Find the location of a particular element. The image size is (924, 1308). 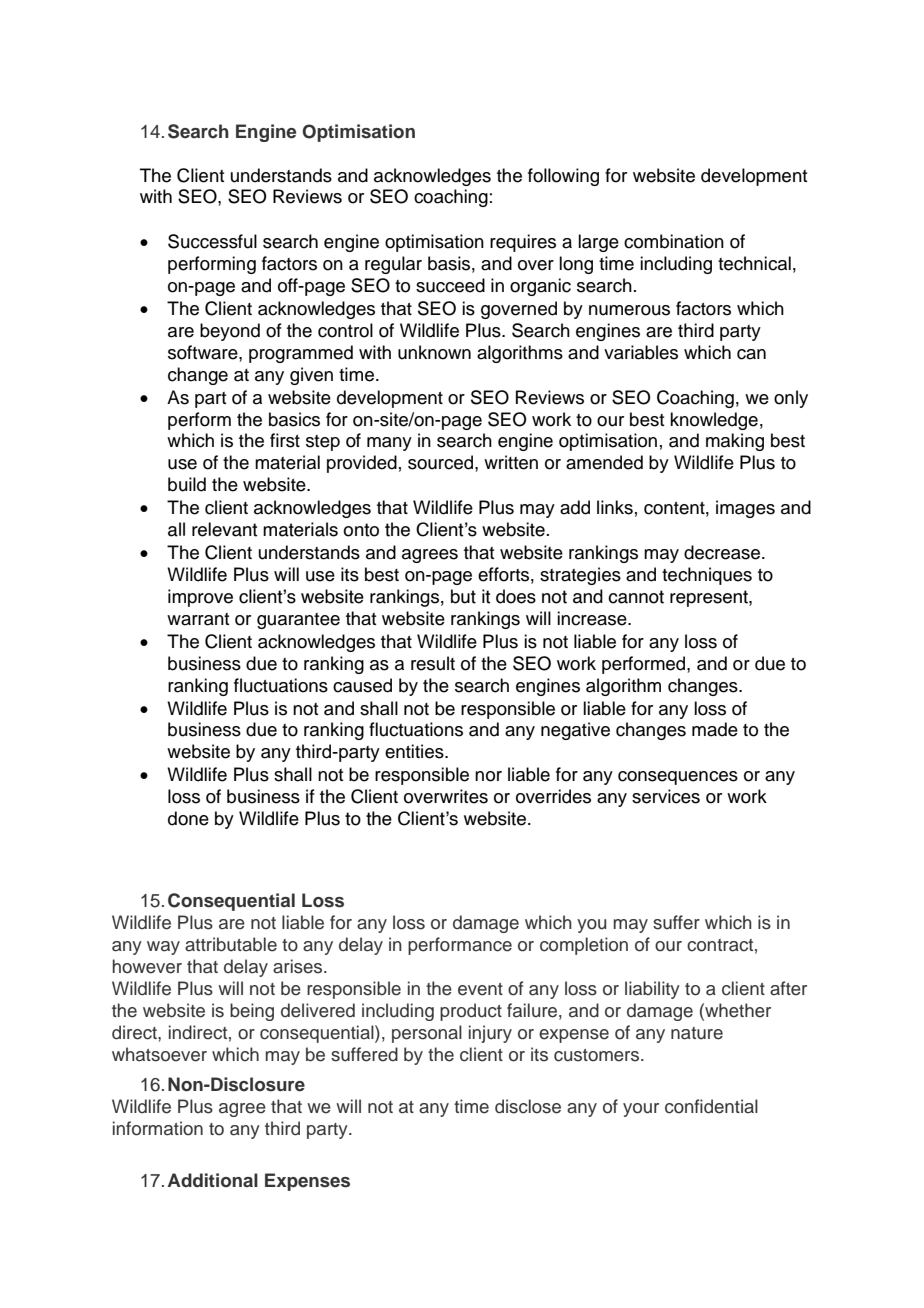

consequences is located at coordinates (678, 778).
